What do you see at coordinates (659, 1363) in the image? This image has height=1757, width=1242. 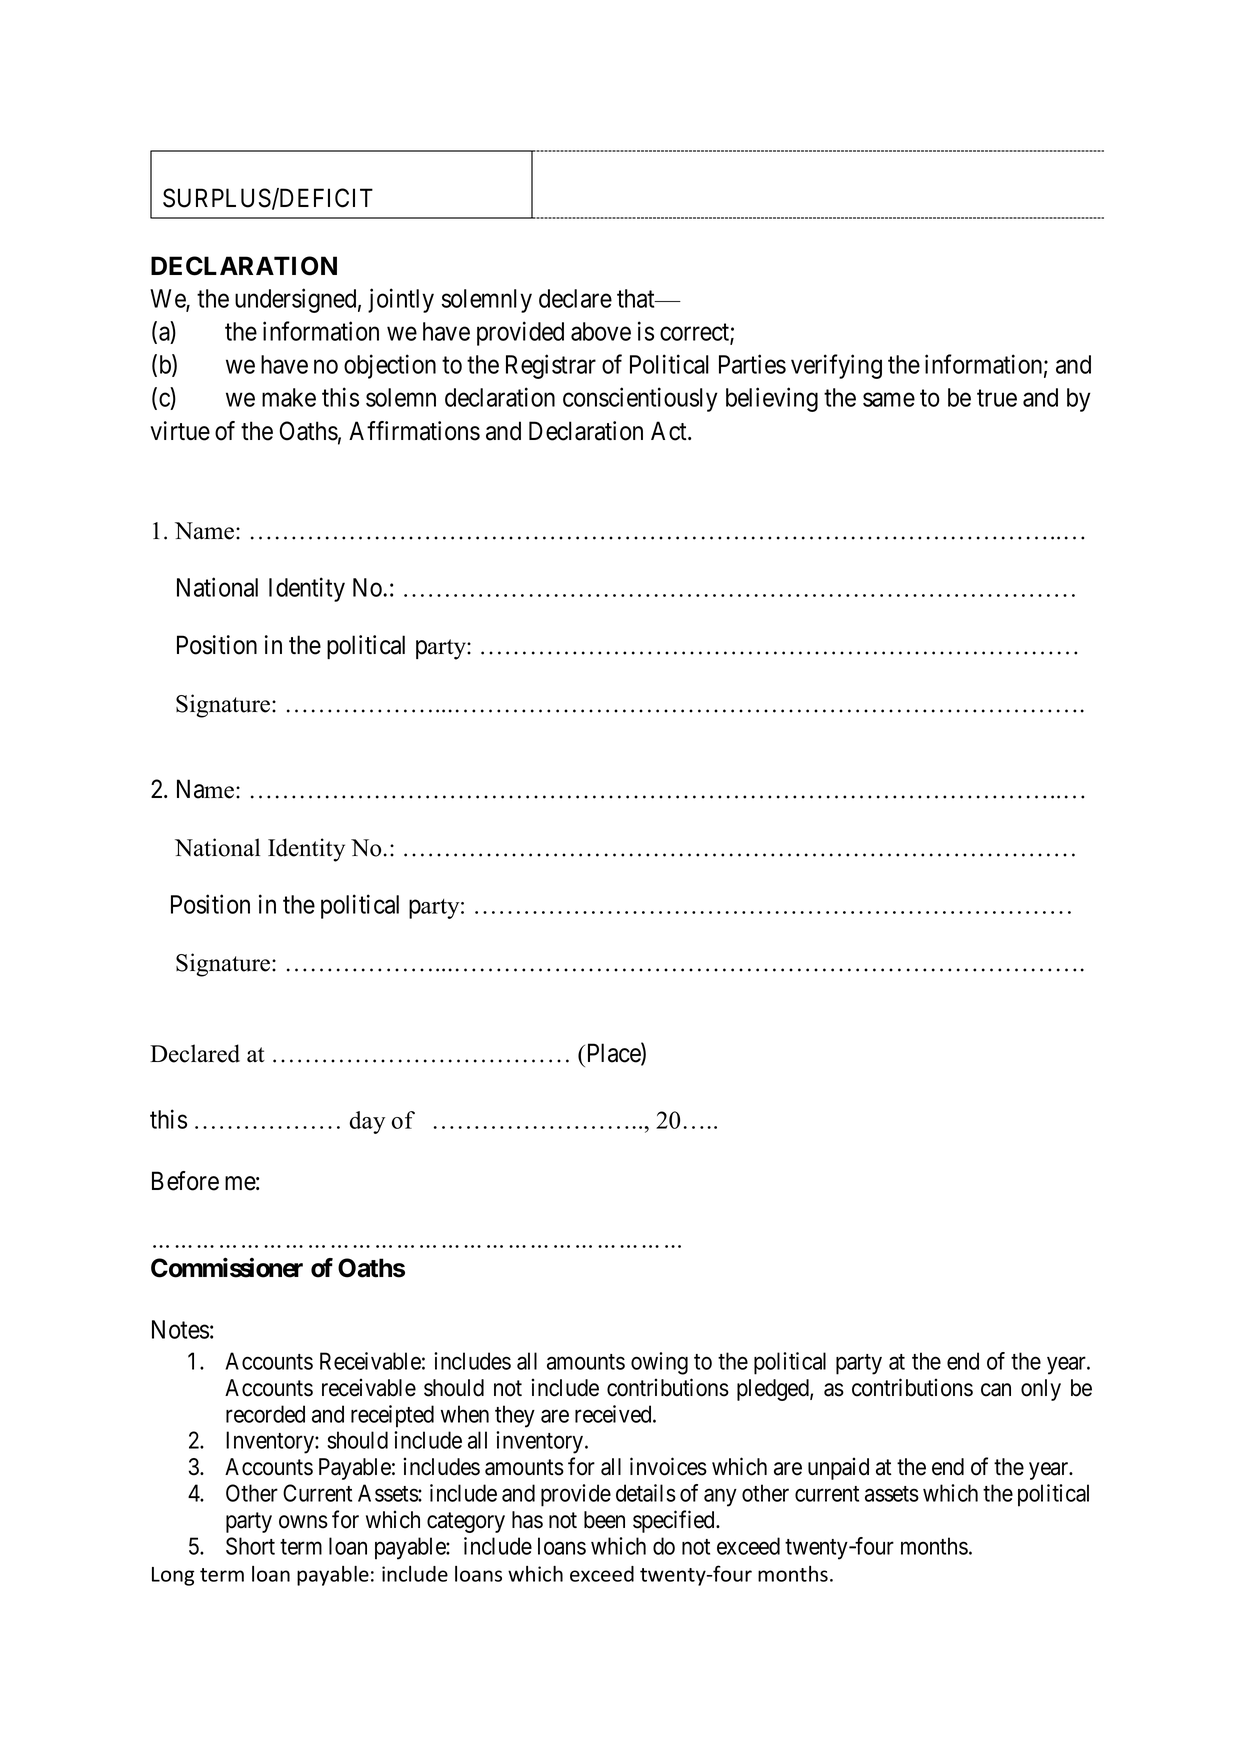 I see `owing` at bounding box center [659, 1363].
